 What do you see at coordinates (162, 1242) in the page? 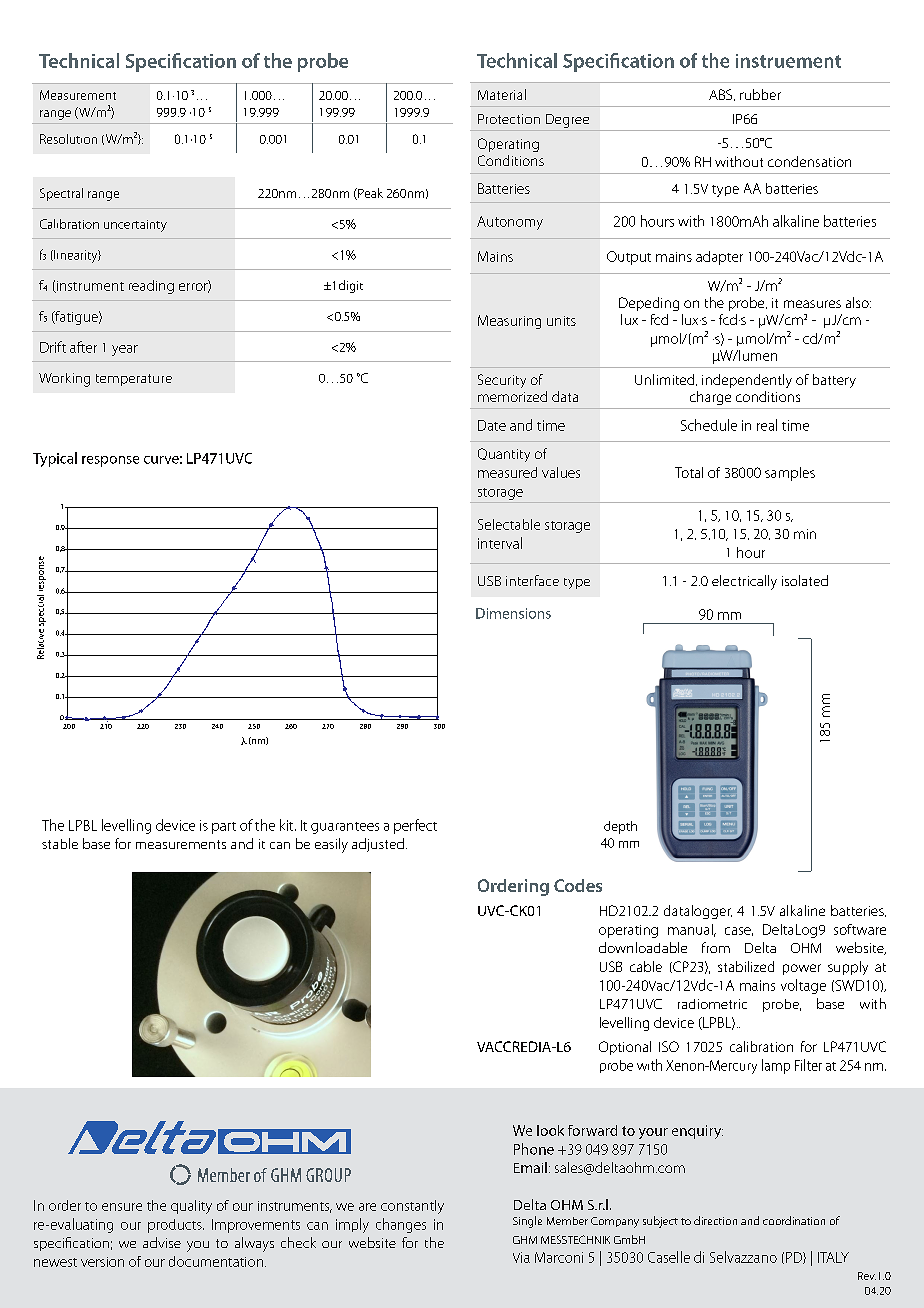
I see `advise` at bounding box center [162, 1242].
